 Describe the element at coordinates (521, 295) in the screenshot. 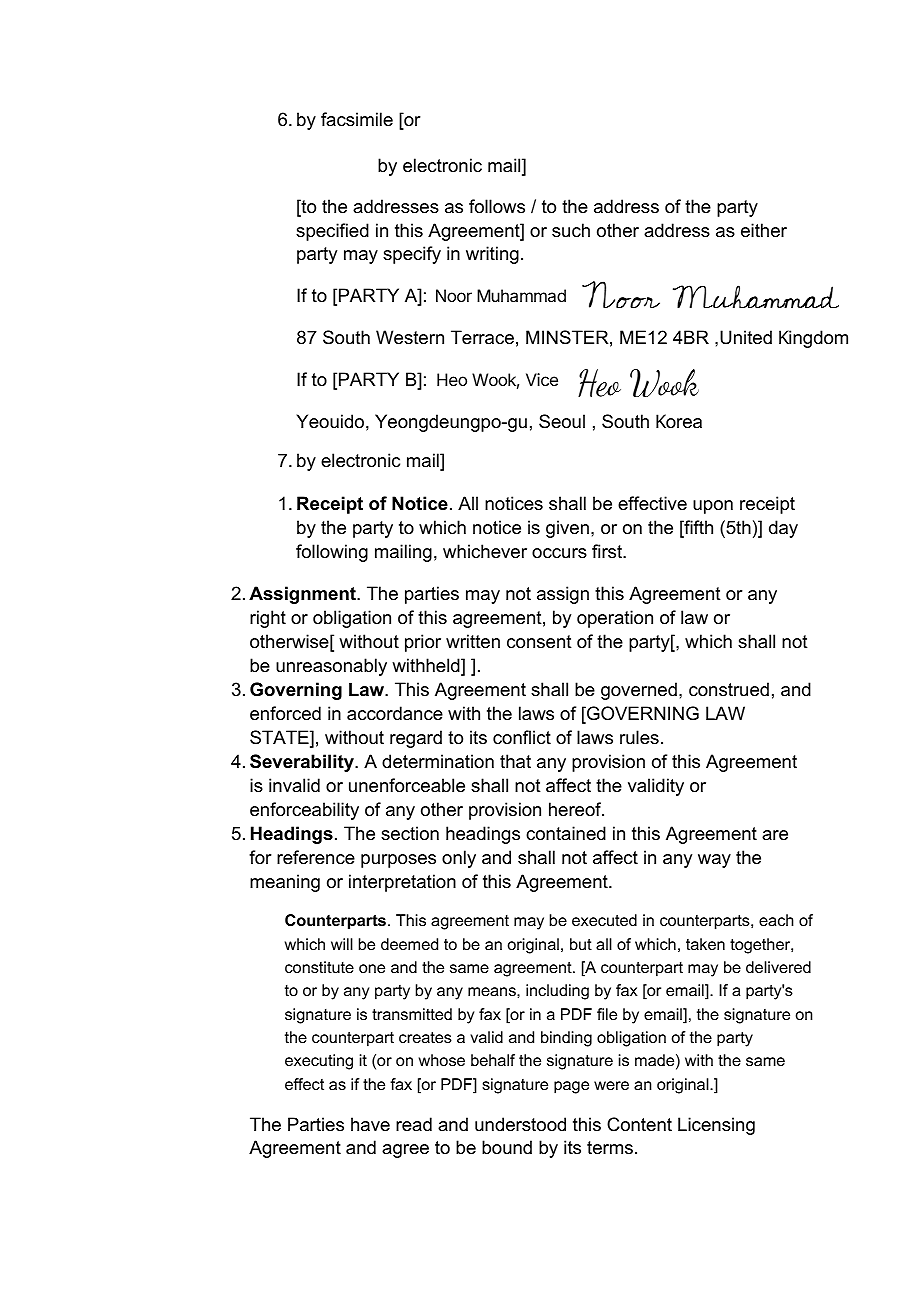

I see `Muhammad` at that location.
